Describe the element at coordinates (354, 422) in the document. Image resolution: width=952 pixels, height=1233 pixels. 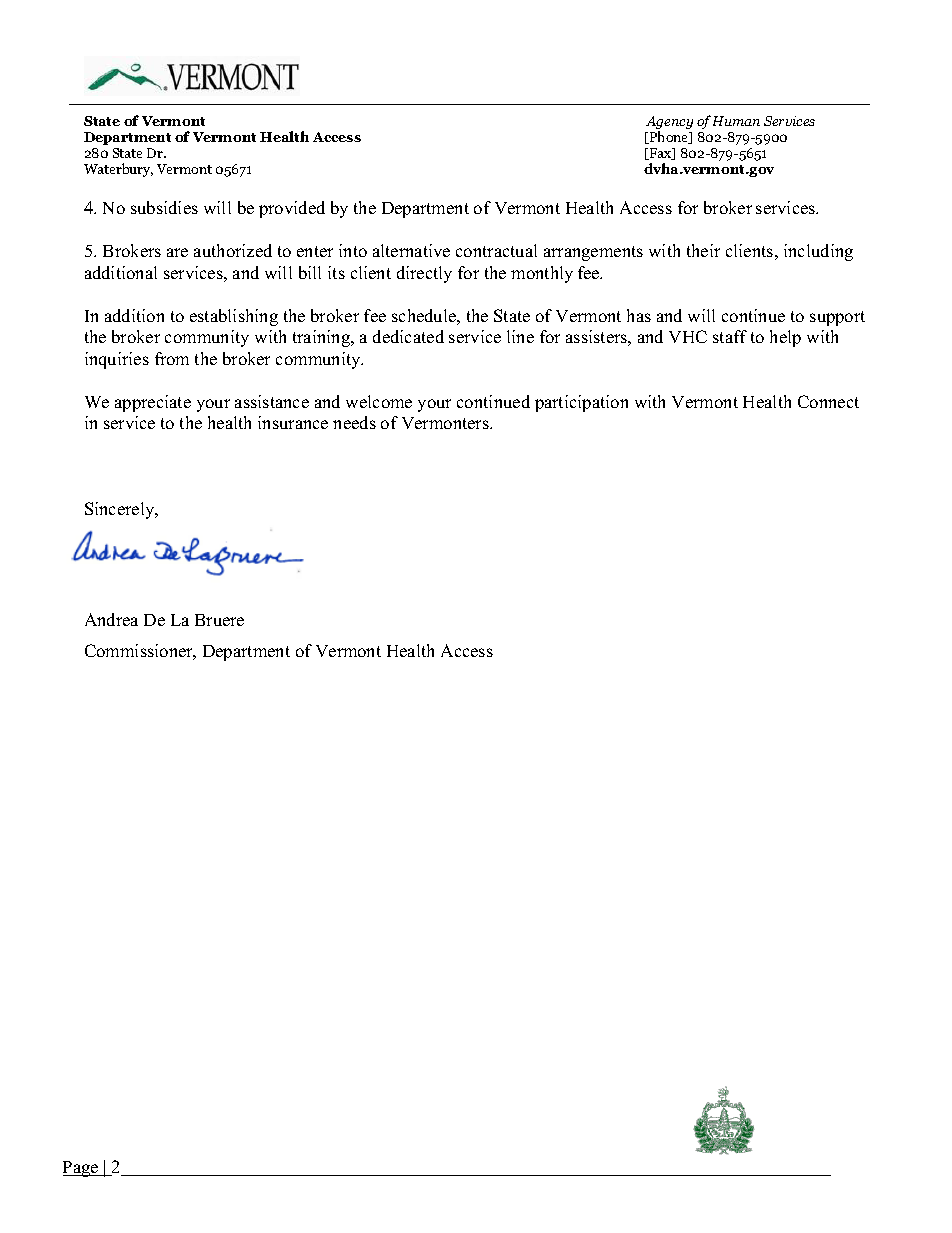
I see `needs` at that location.
